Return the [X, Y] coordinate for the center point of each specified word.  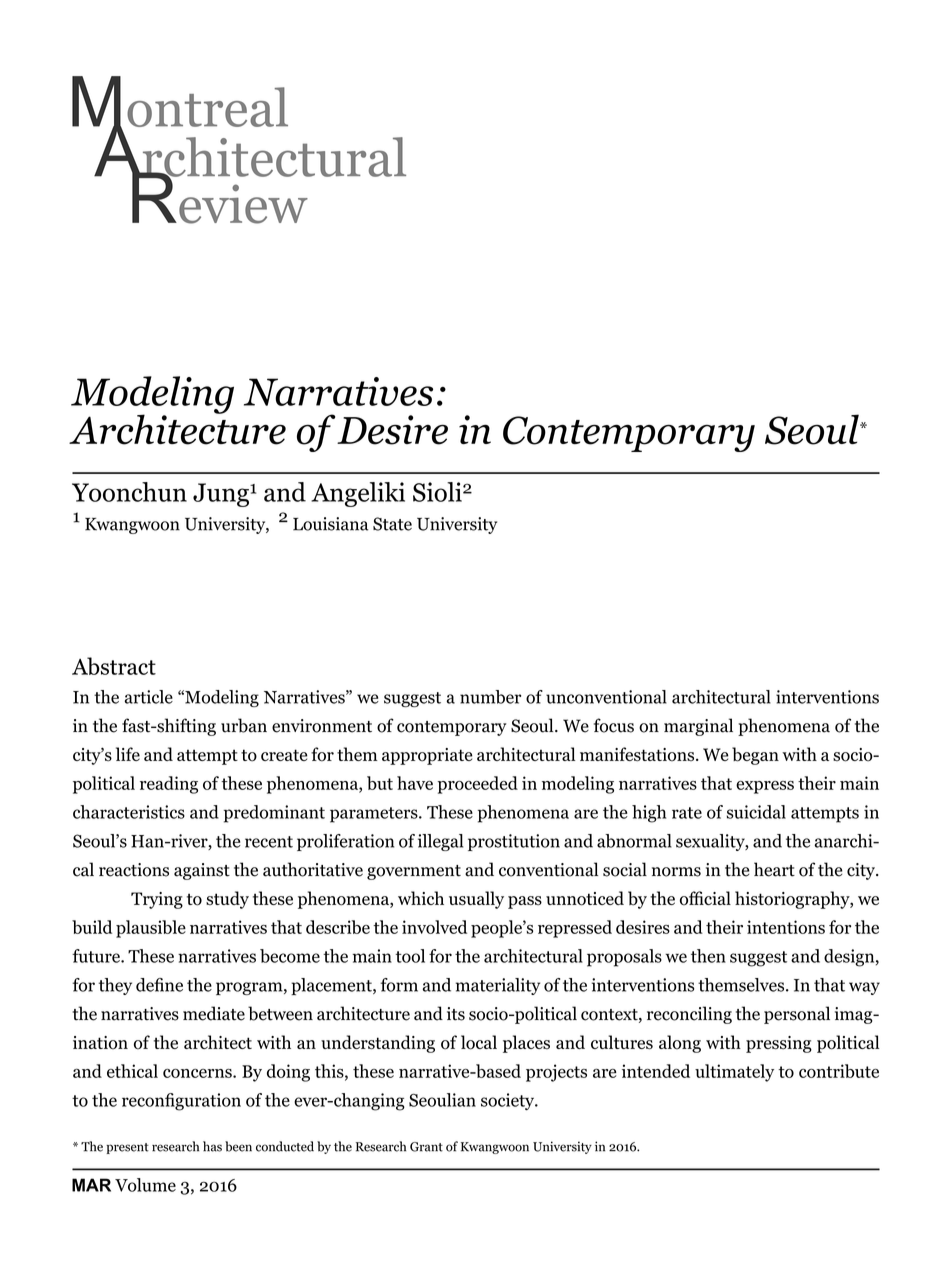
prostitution [514, 842]
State [392, 524]
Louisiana [331, 524]
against [202, 871]
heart [774, 869]
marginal [698, 727]
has [212, 1146]
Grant [426, 1147]
